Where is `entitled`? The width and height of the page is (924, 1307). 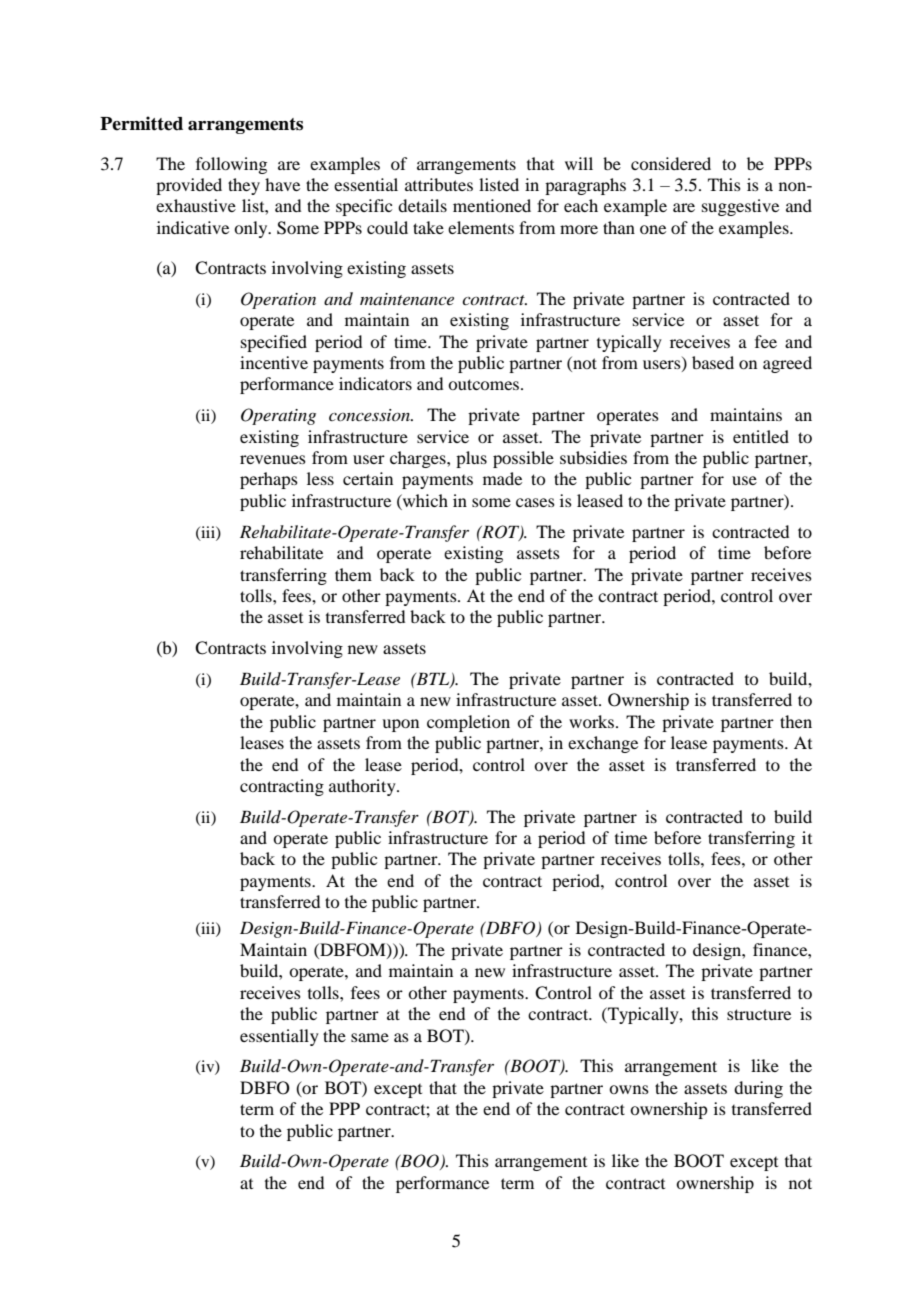
entitled is located at coordinates (761, 436).
